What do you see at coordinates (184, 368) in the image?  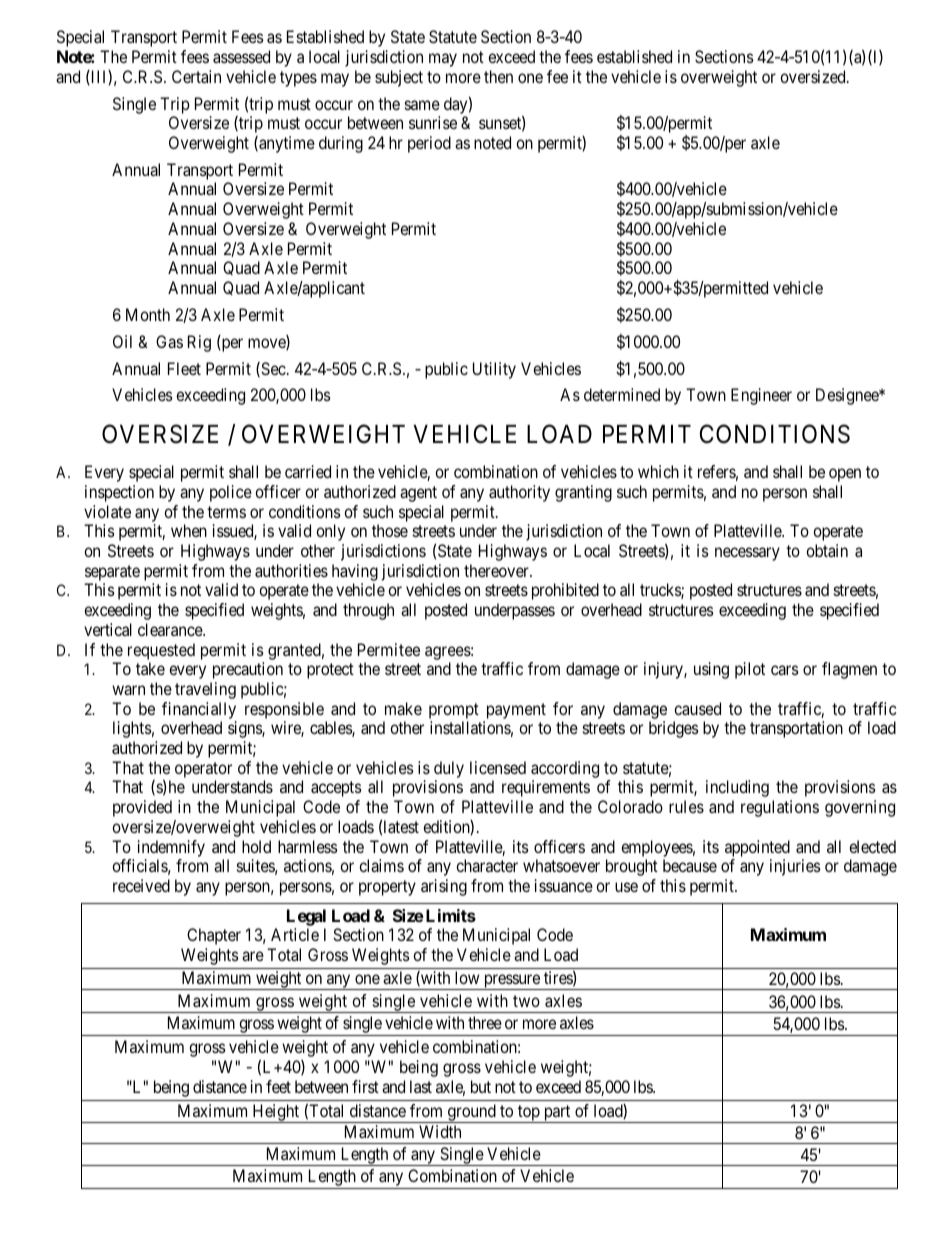 I see `Fleet` at bounding box center [184, 368].
